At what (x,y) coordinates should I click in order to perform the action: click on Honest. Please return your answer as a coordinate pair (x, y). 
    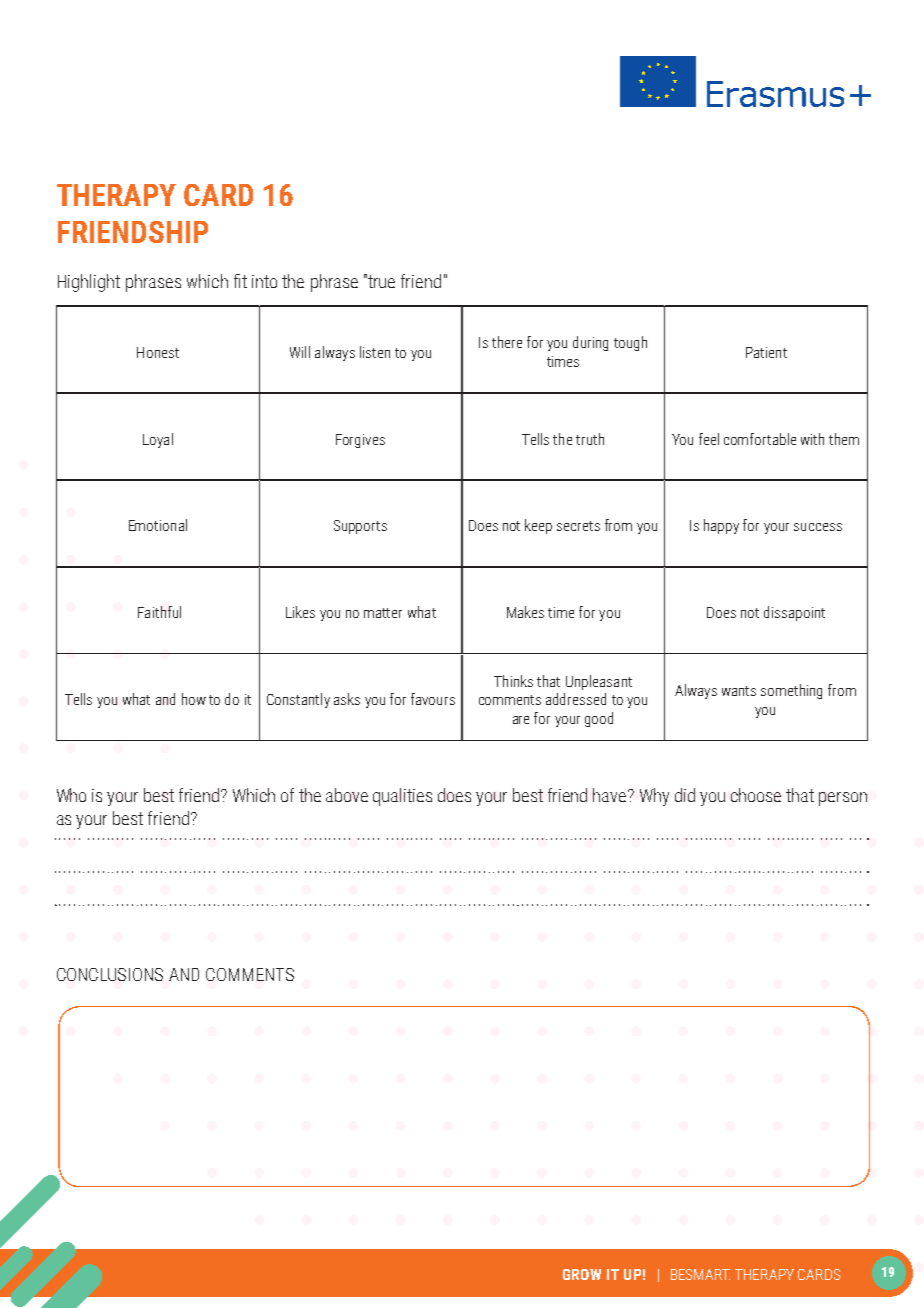
    Looking at the image, I should click on (158, 352).
